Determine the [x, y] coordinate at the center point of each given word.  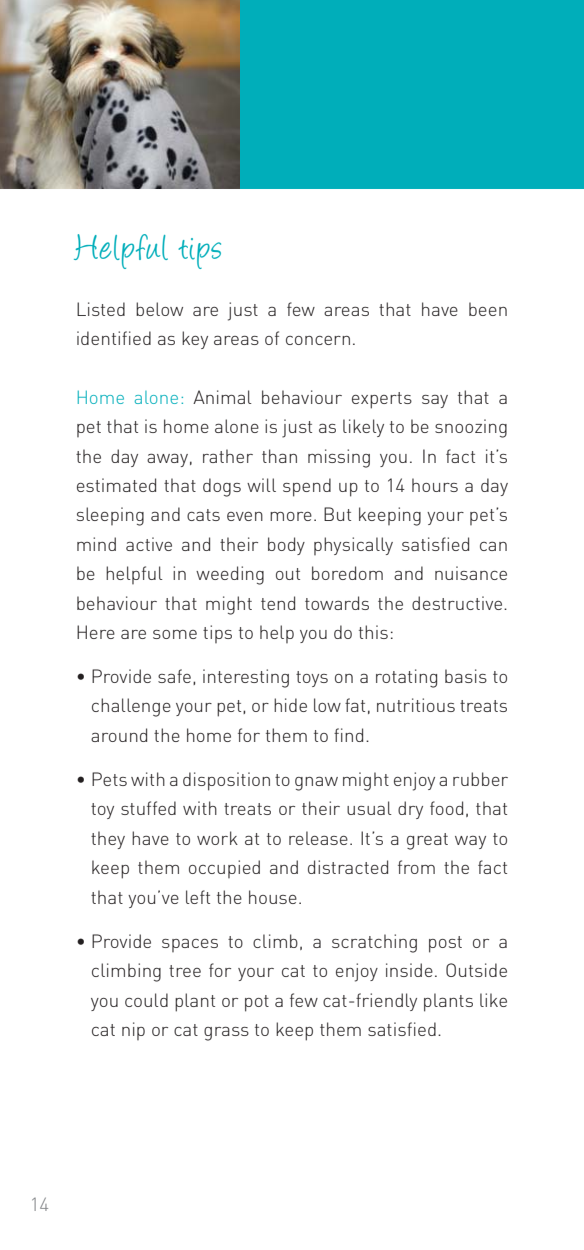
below [159, 309]
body [286, 546]
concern [318, 340]
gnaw [316, 783]
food [446, 808]
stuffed [148, 808]
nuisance [471, 573]
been [488, 309]
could [146, 1000]
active [149, 544]
